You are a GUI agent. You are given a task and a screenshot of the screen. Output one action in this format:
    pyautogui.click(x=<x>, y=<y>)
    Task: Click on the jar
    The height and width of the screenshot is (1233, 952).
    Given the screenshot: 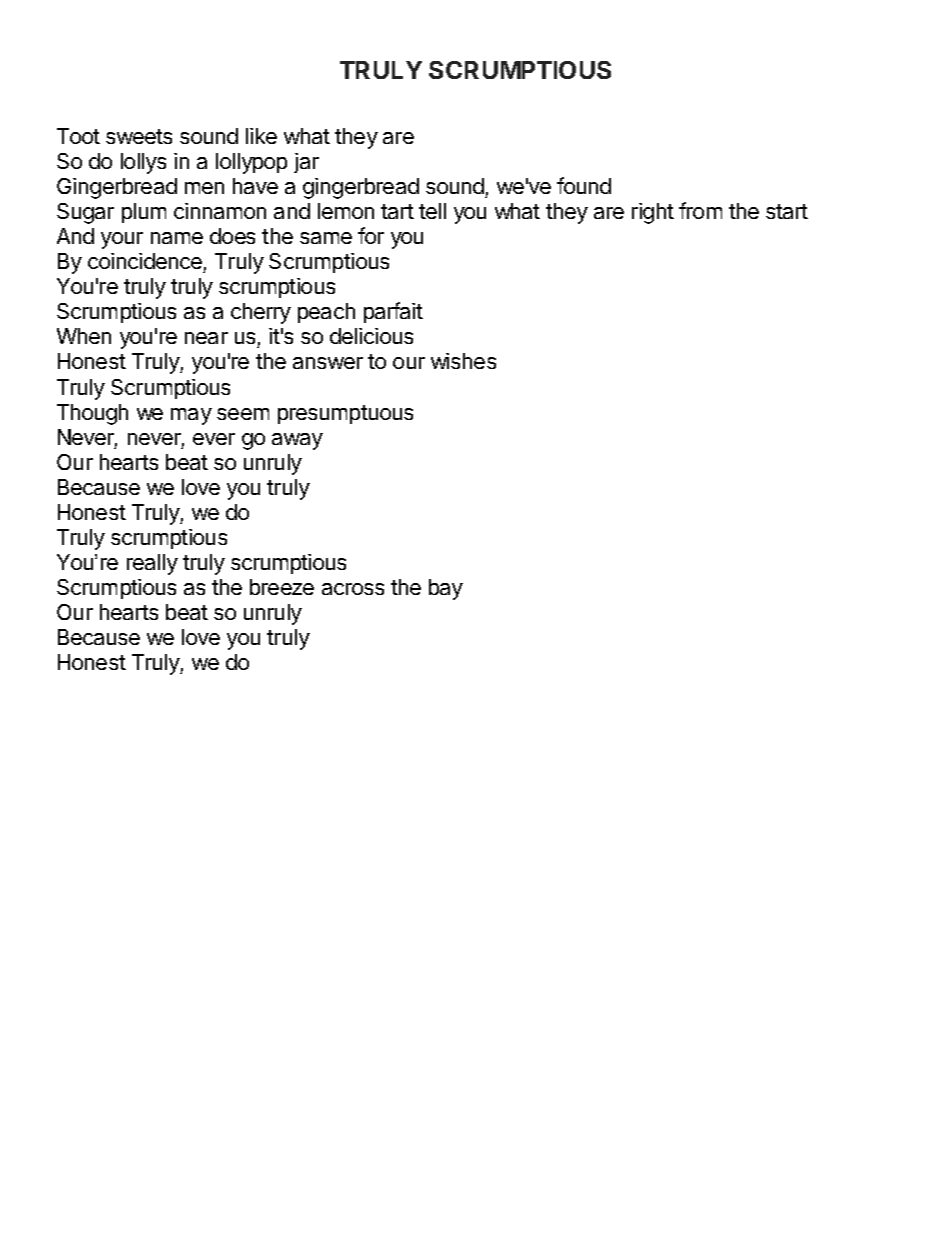 What is the action you would take?
    pyautogui.click(x=306, y=163)
